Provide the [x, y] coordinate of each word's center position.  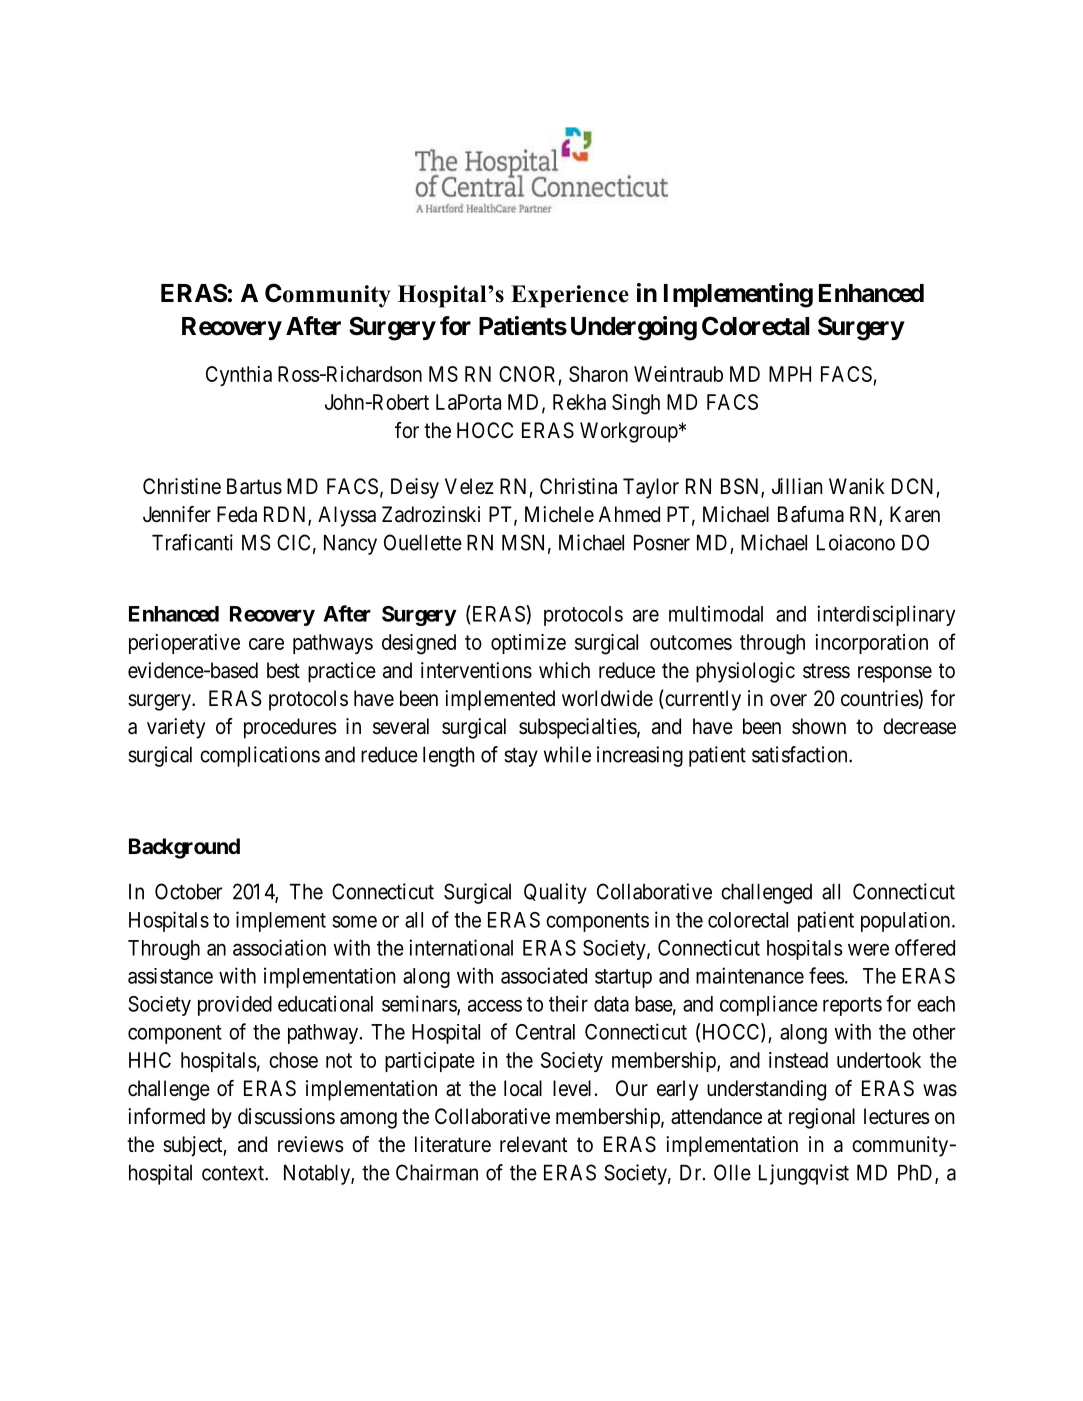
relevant [533, 1144]
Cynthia [239, 376]
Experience [570, 296]
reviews [311, 1144]
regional [822, 1118]
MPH [790, 374]
